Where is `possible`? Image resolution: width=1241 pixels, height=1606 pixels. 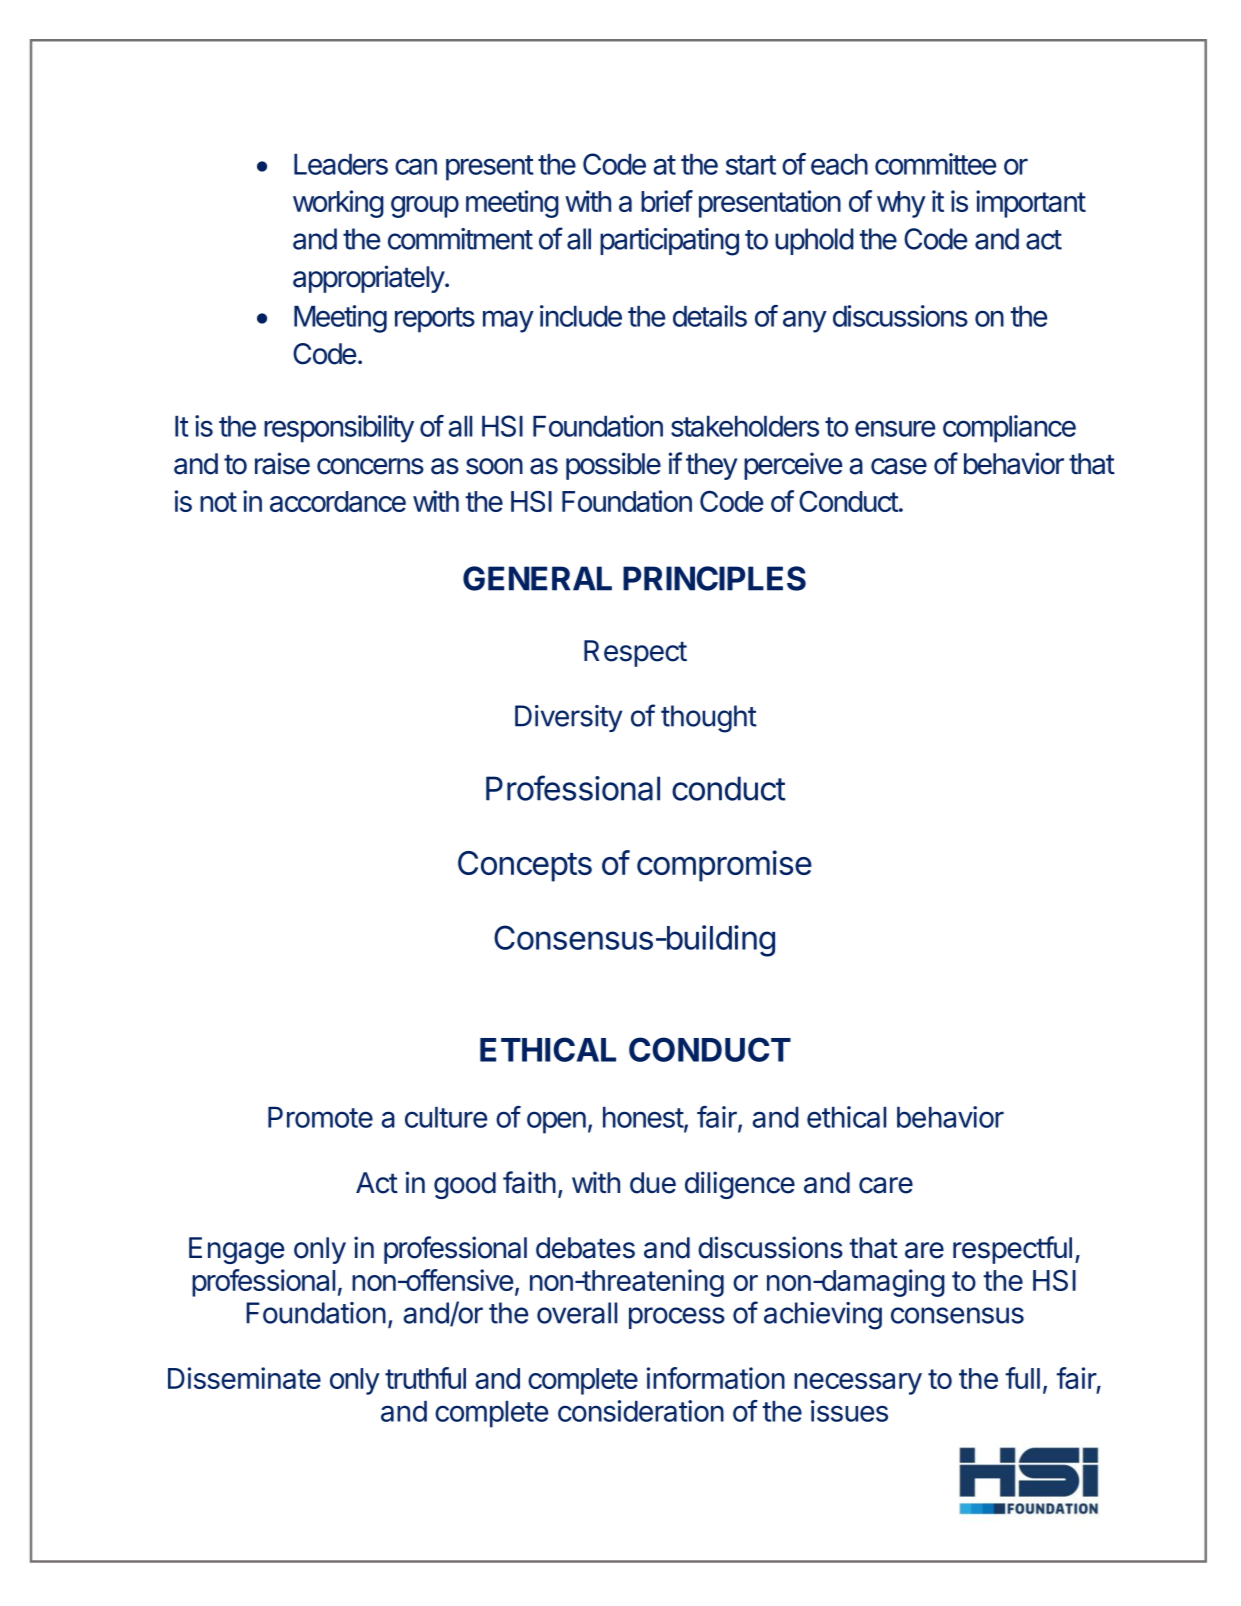
possible is located at coordinates (613, 466).
